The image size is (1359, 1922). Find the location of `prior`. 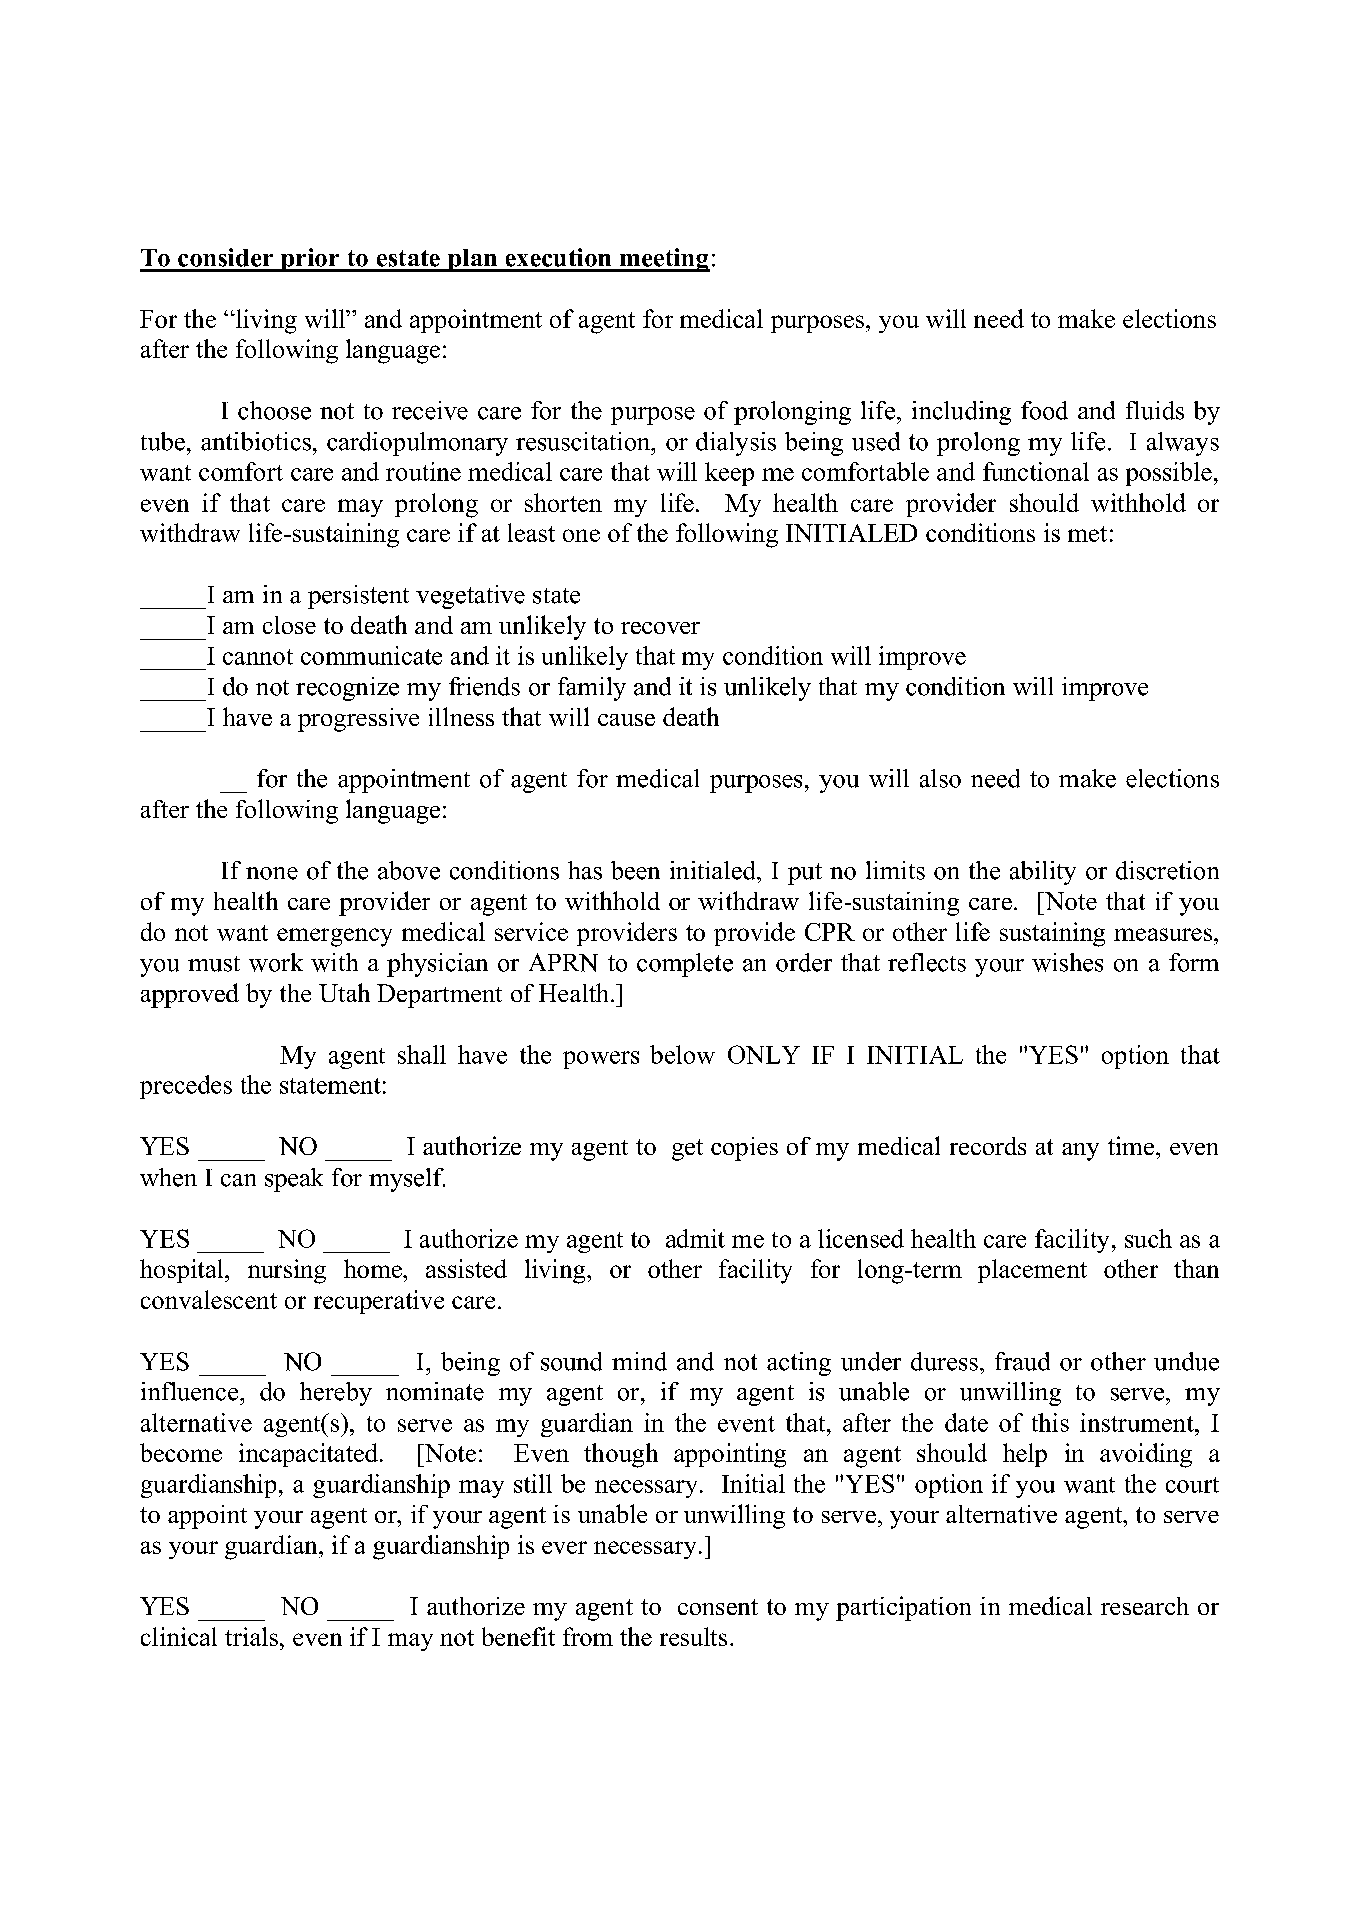

prior is located at coordinates (310, 260).
